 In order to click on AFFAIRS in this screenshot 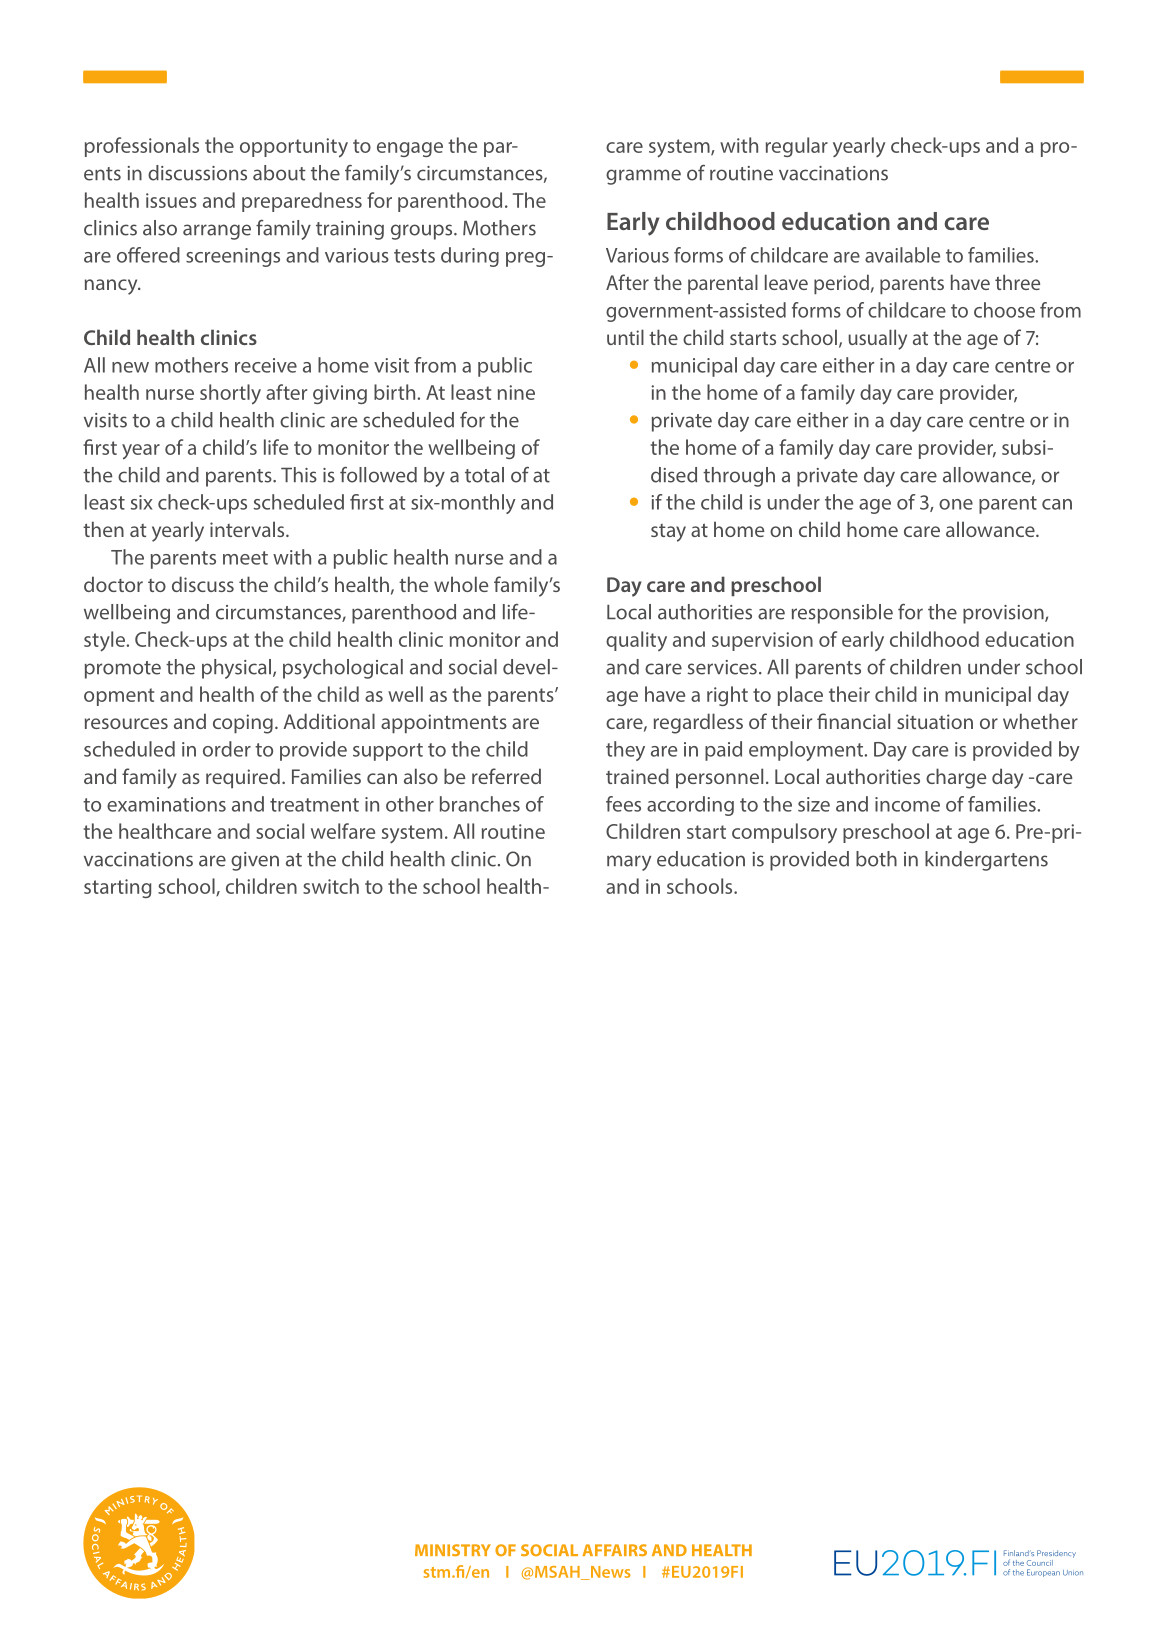, I will do `click(614, 1550)`.
